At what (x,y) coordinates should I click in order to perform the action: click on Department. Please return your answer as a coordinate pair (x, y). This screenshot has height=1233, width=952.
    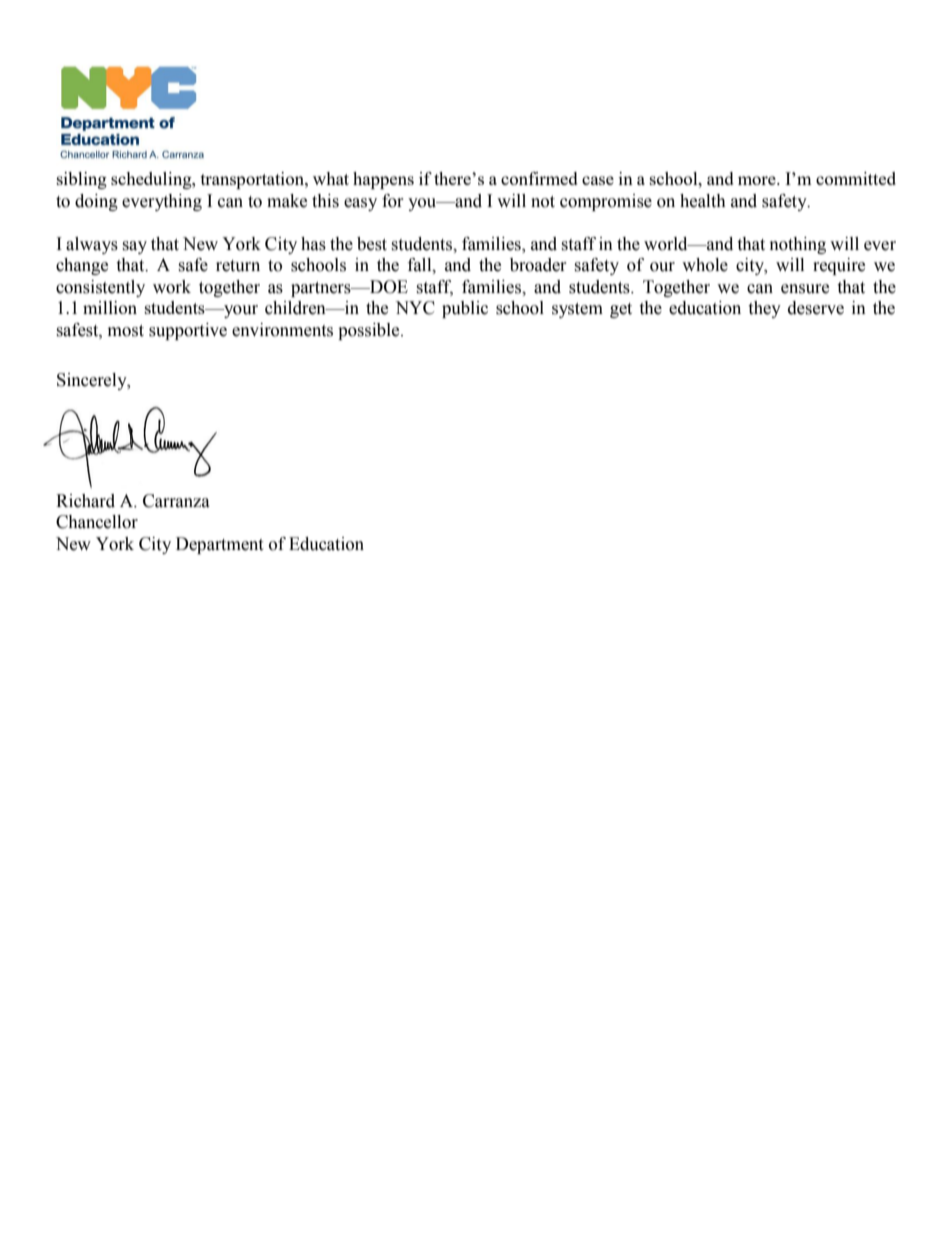
    Looking at the image, I should click on (219, 545).
